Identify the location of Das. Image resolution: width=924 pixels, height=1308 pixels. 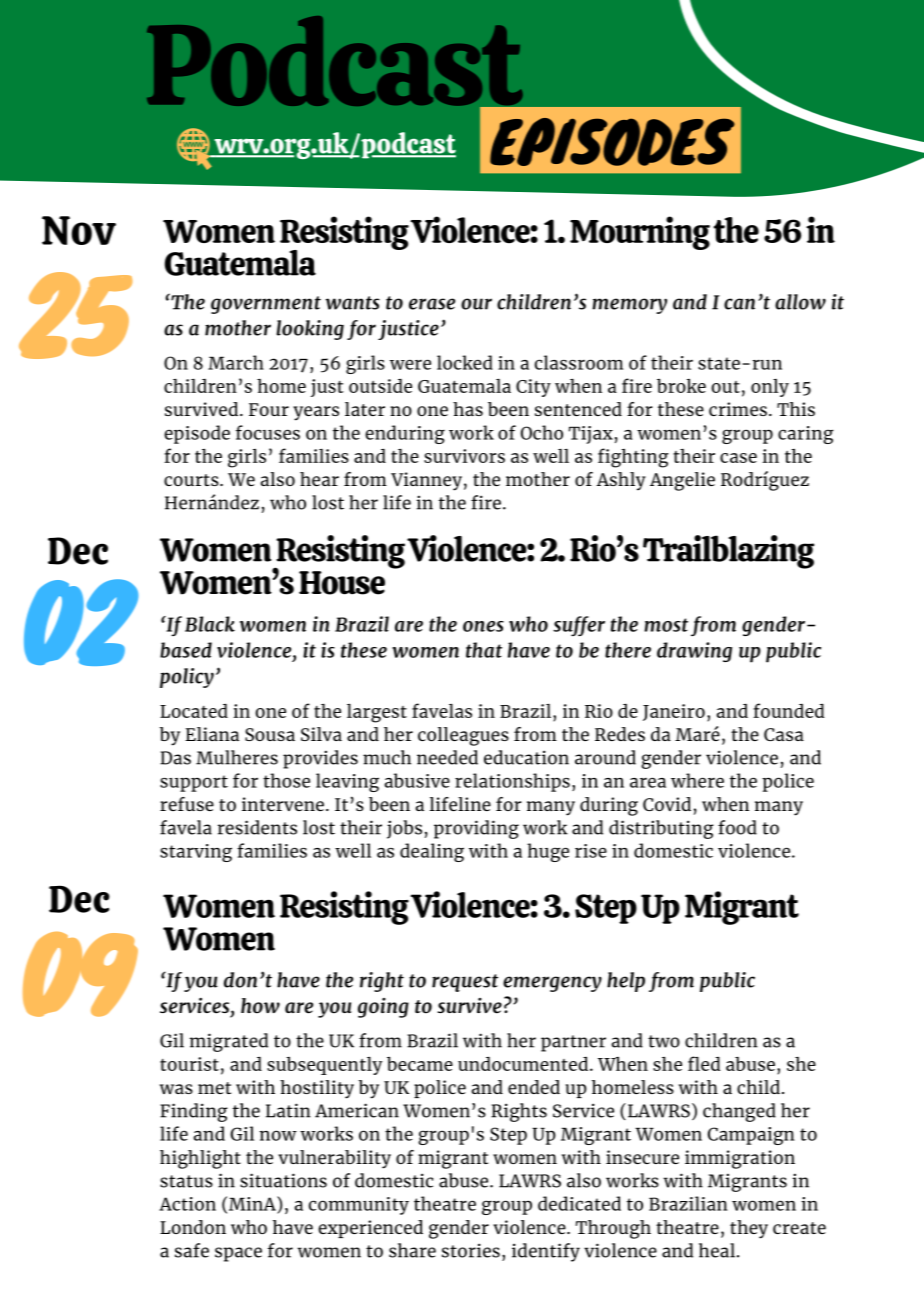
(175, 758).
